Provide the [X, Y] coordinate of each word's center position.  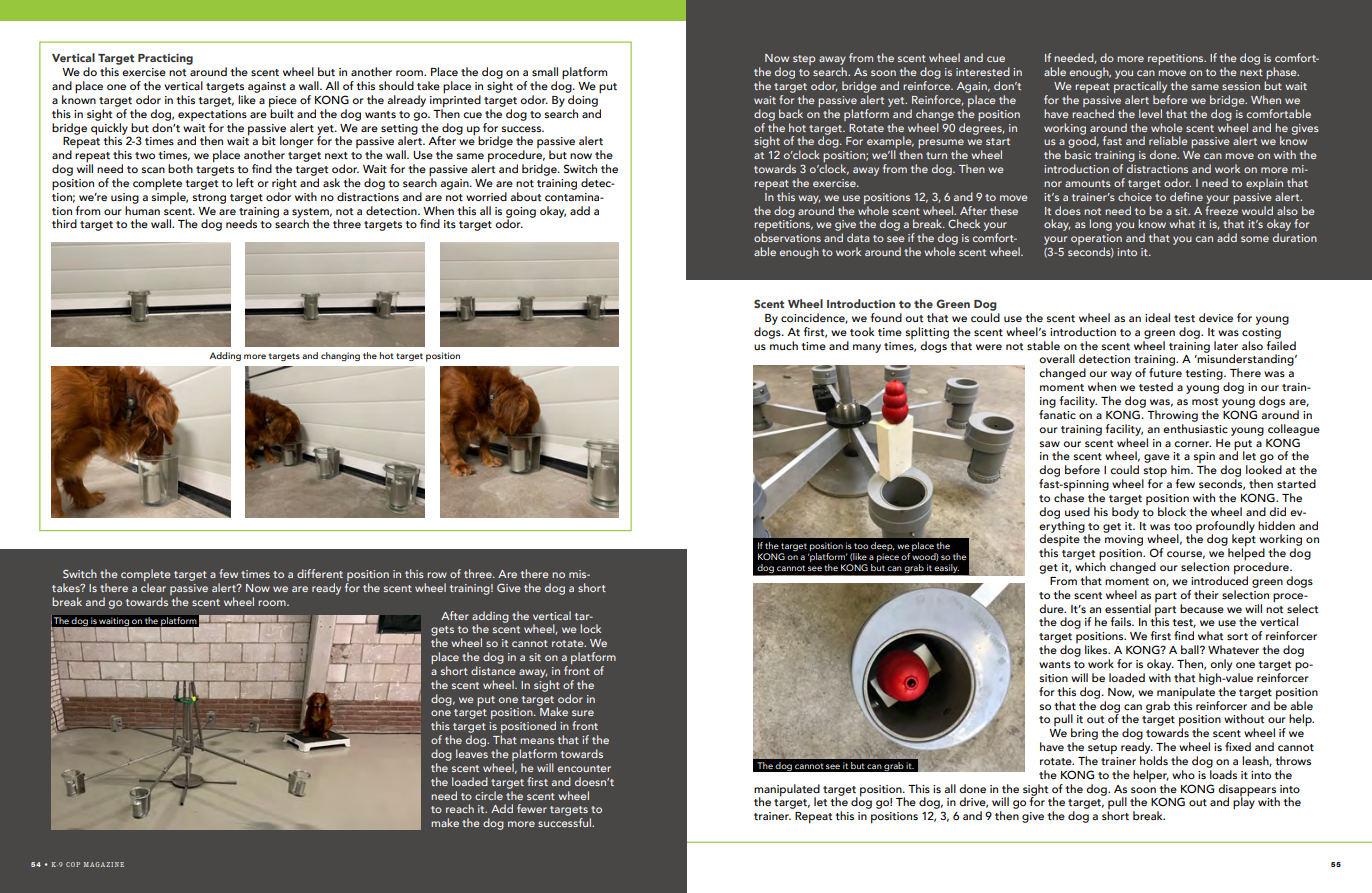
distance [493, 670]
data [858, 237]
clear [153, 587]
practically [1142, 88]
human [142, 209]
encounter [584, 768]
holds [1154, 760]
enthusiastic [1195, 427]
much [783, 344]
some [1255, 239]
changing [340, 356]
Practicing [165, 59]
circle [489, 795]
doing [583, 101]
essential [1128, 608]
